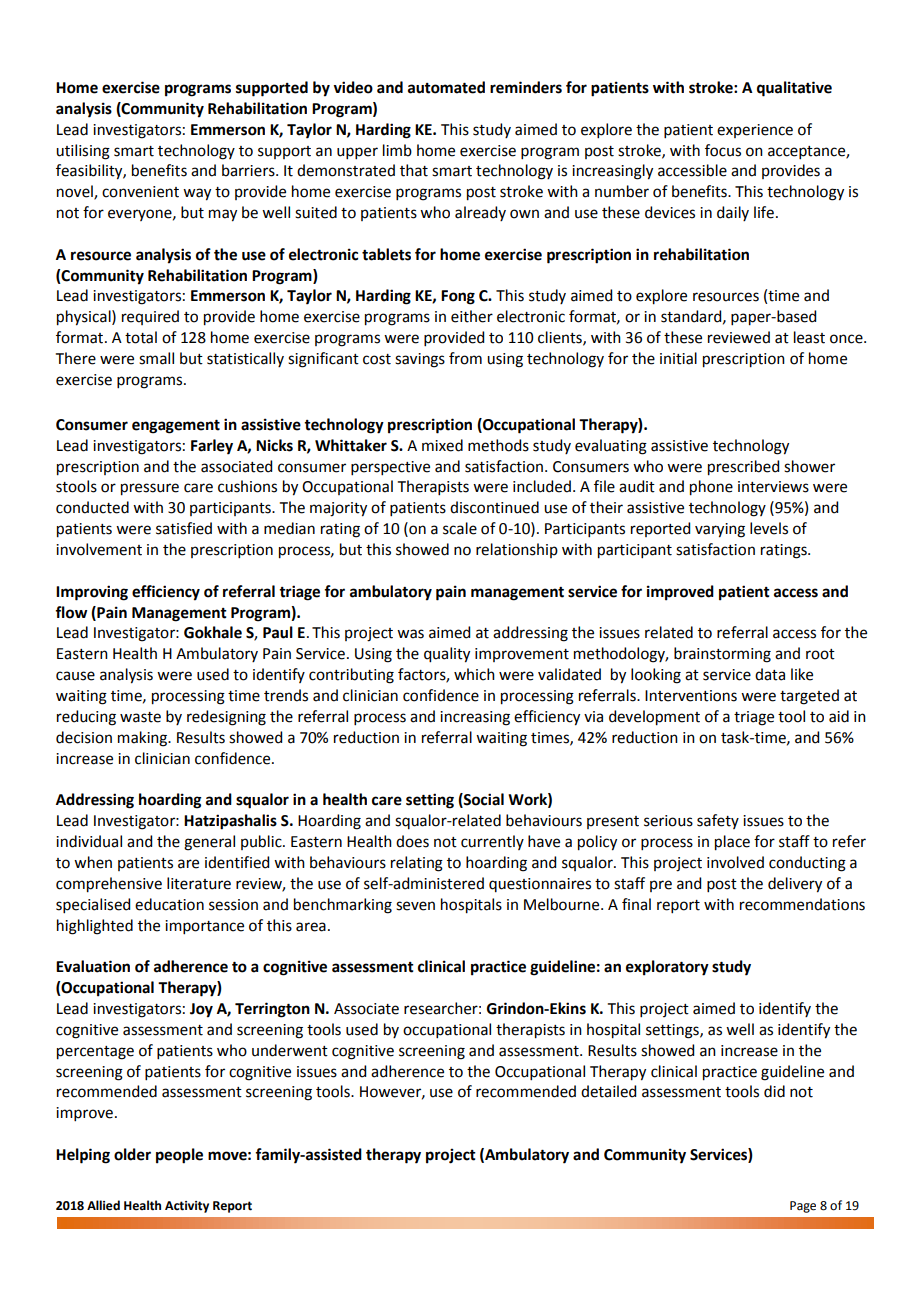 The height and width of the page is (1308, 924). I want to click on utilising, so click(83, 152).
